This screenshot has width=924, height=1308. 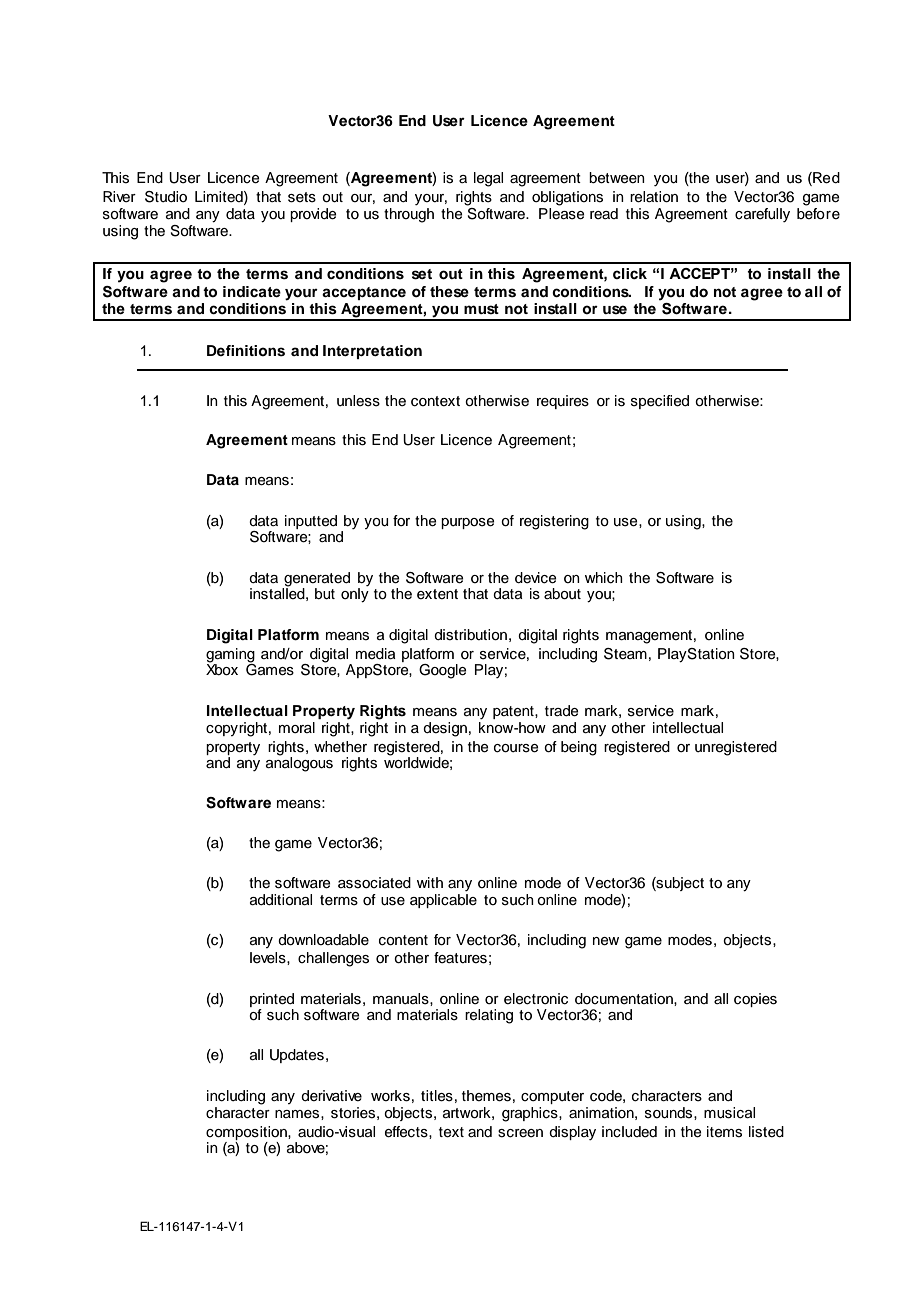 I want to click on musical, so click(x=729, y=1113).
